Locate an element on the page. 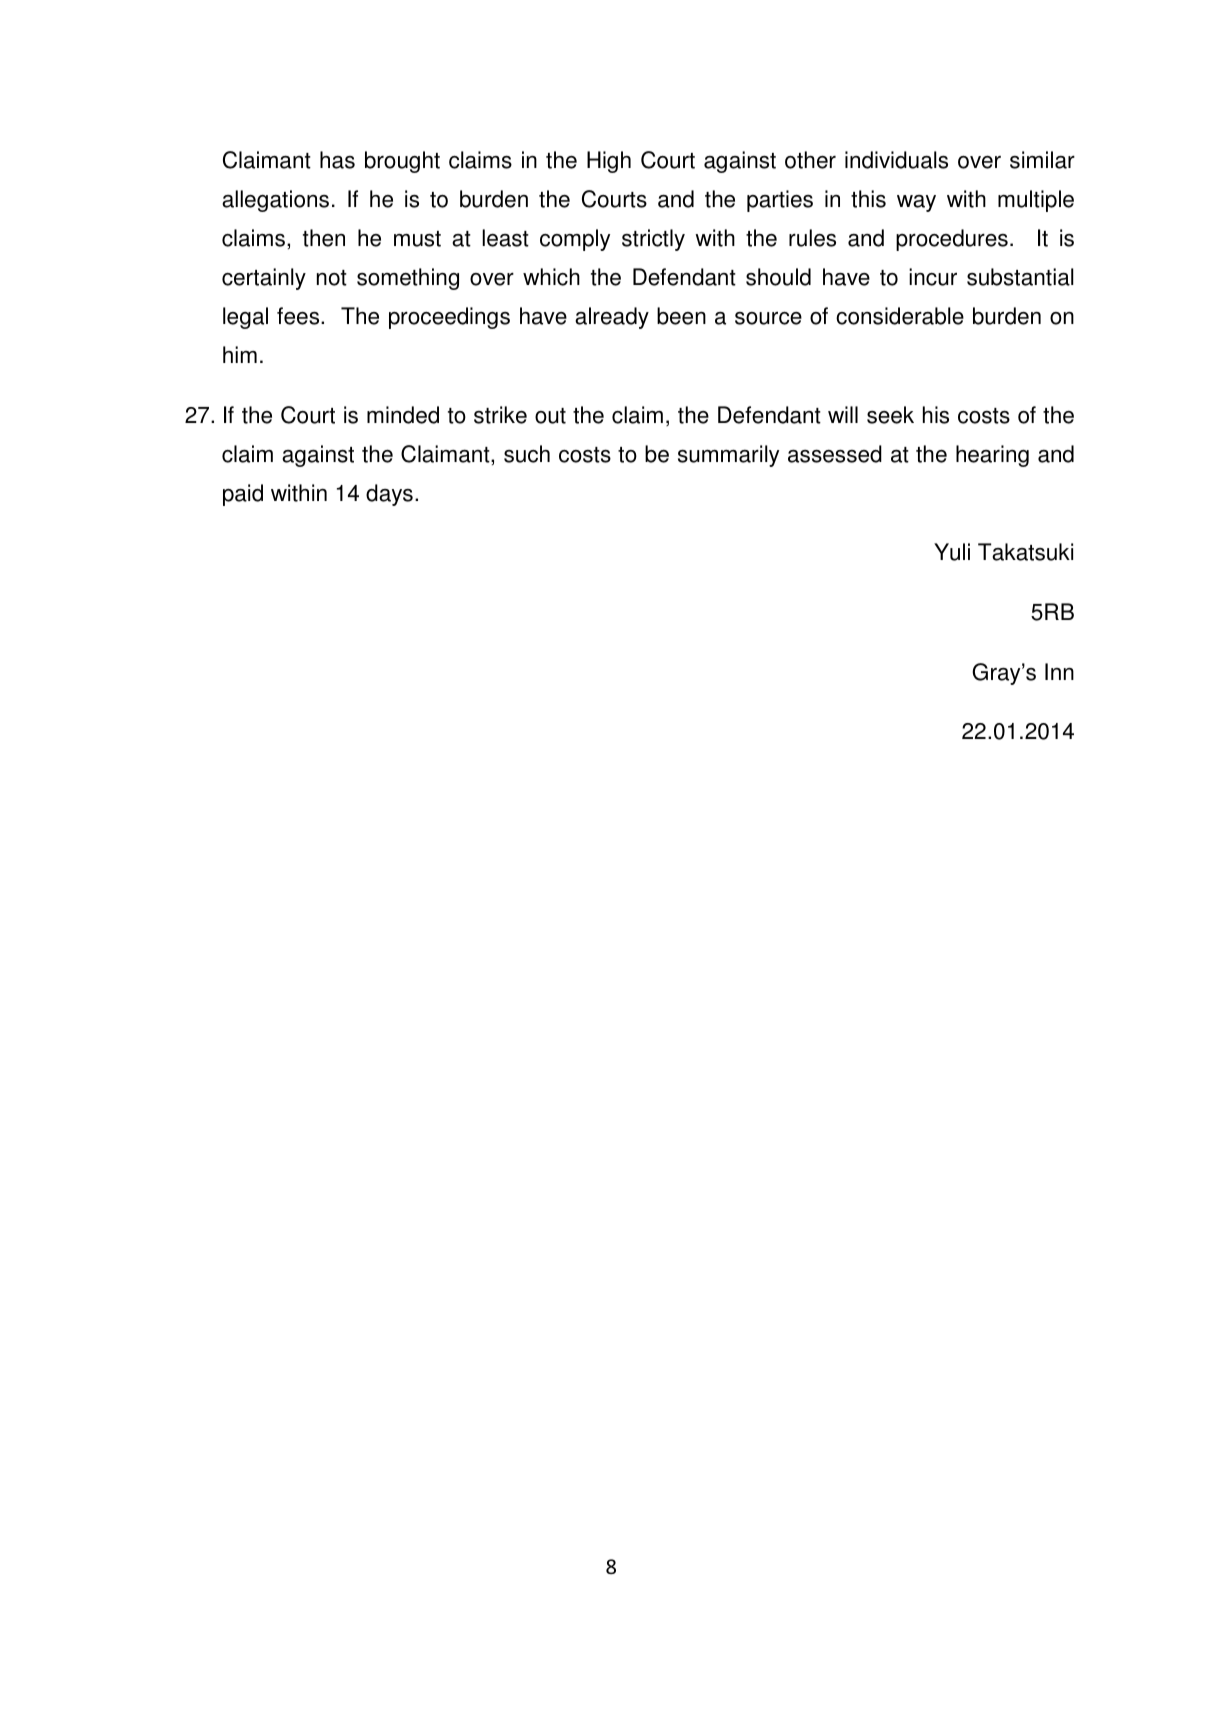  fees is located at coordinates (299, 316).
